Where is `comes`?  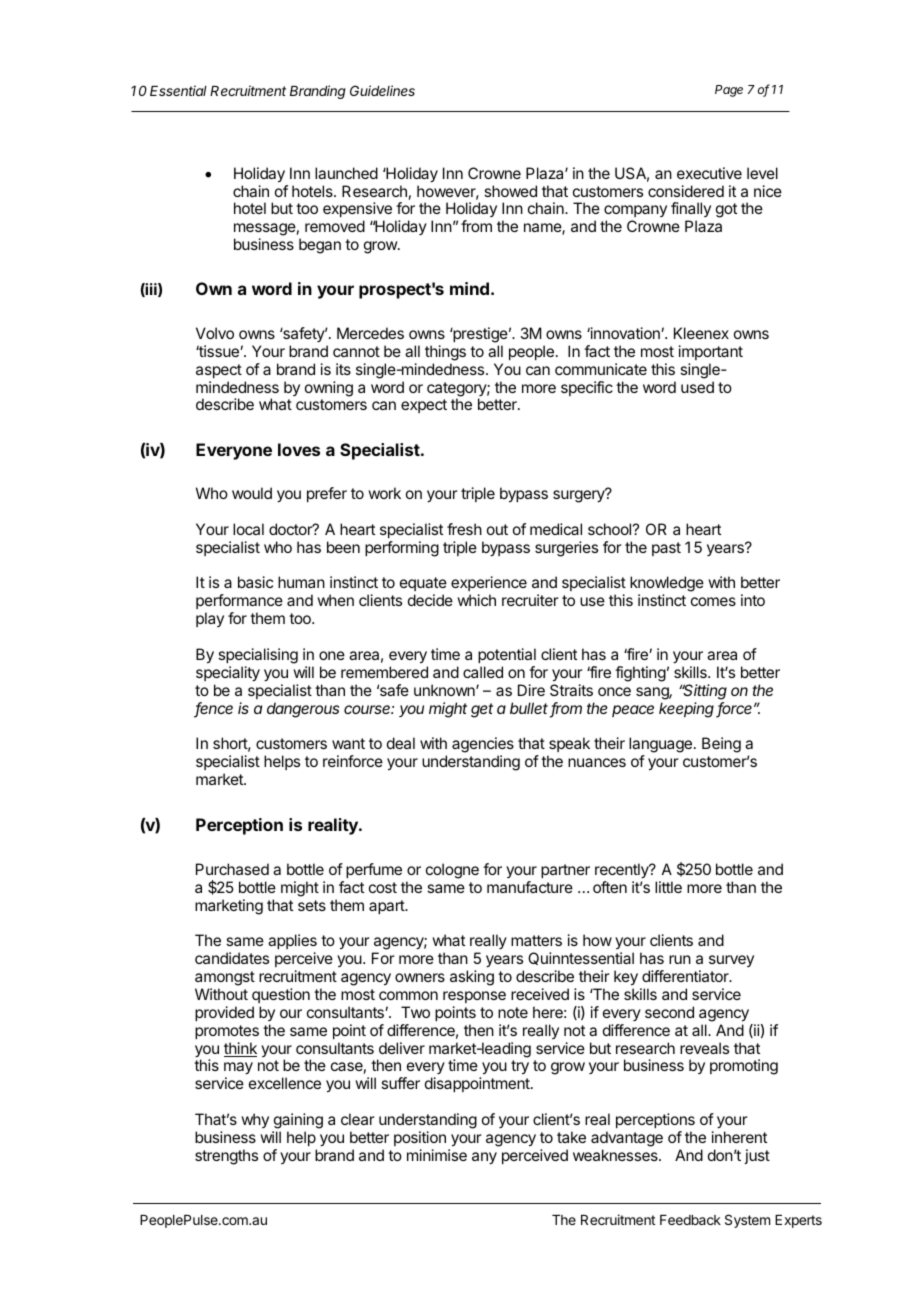 comes is located at coordinates (713, 601).
